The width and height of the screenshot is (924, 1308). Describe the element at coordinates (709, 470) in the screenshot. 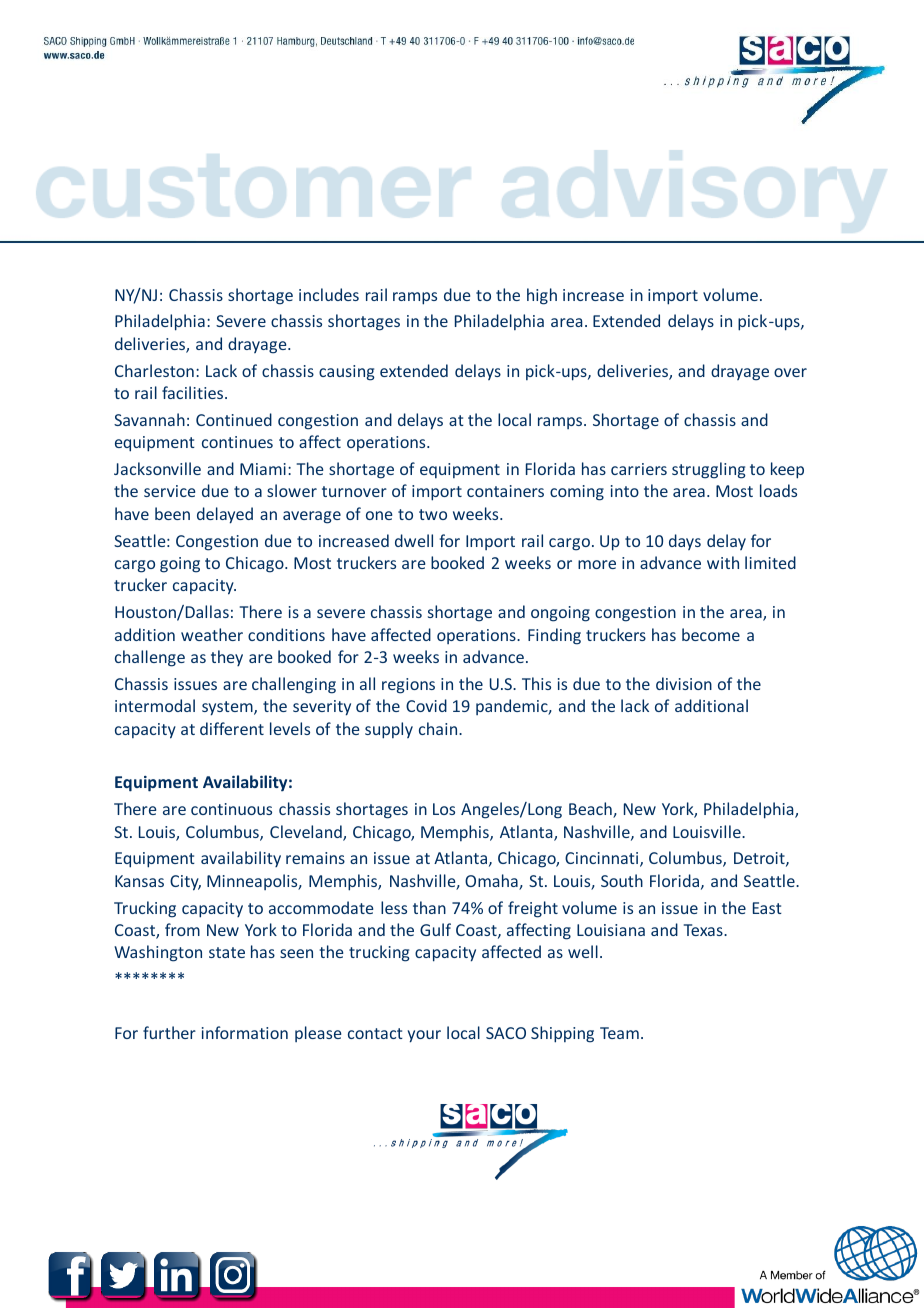

I see `struggling` at that location.
